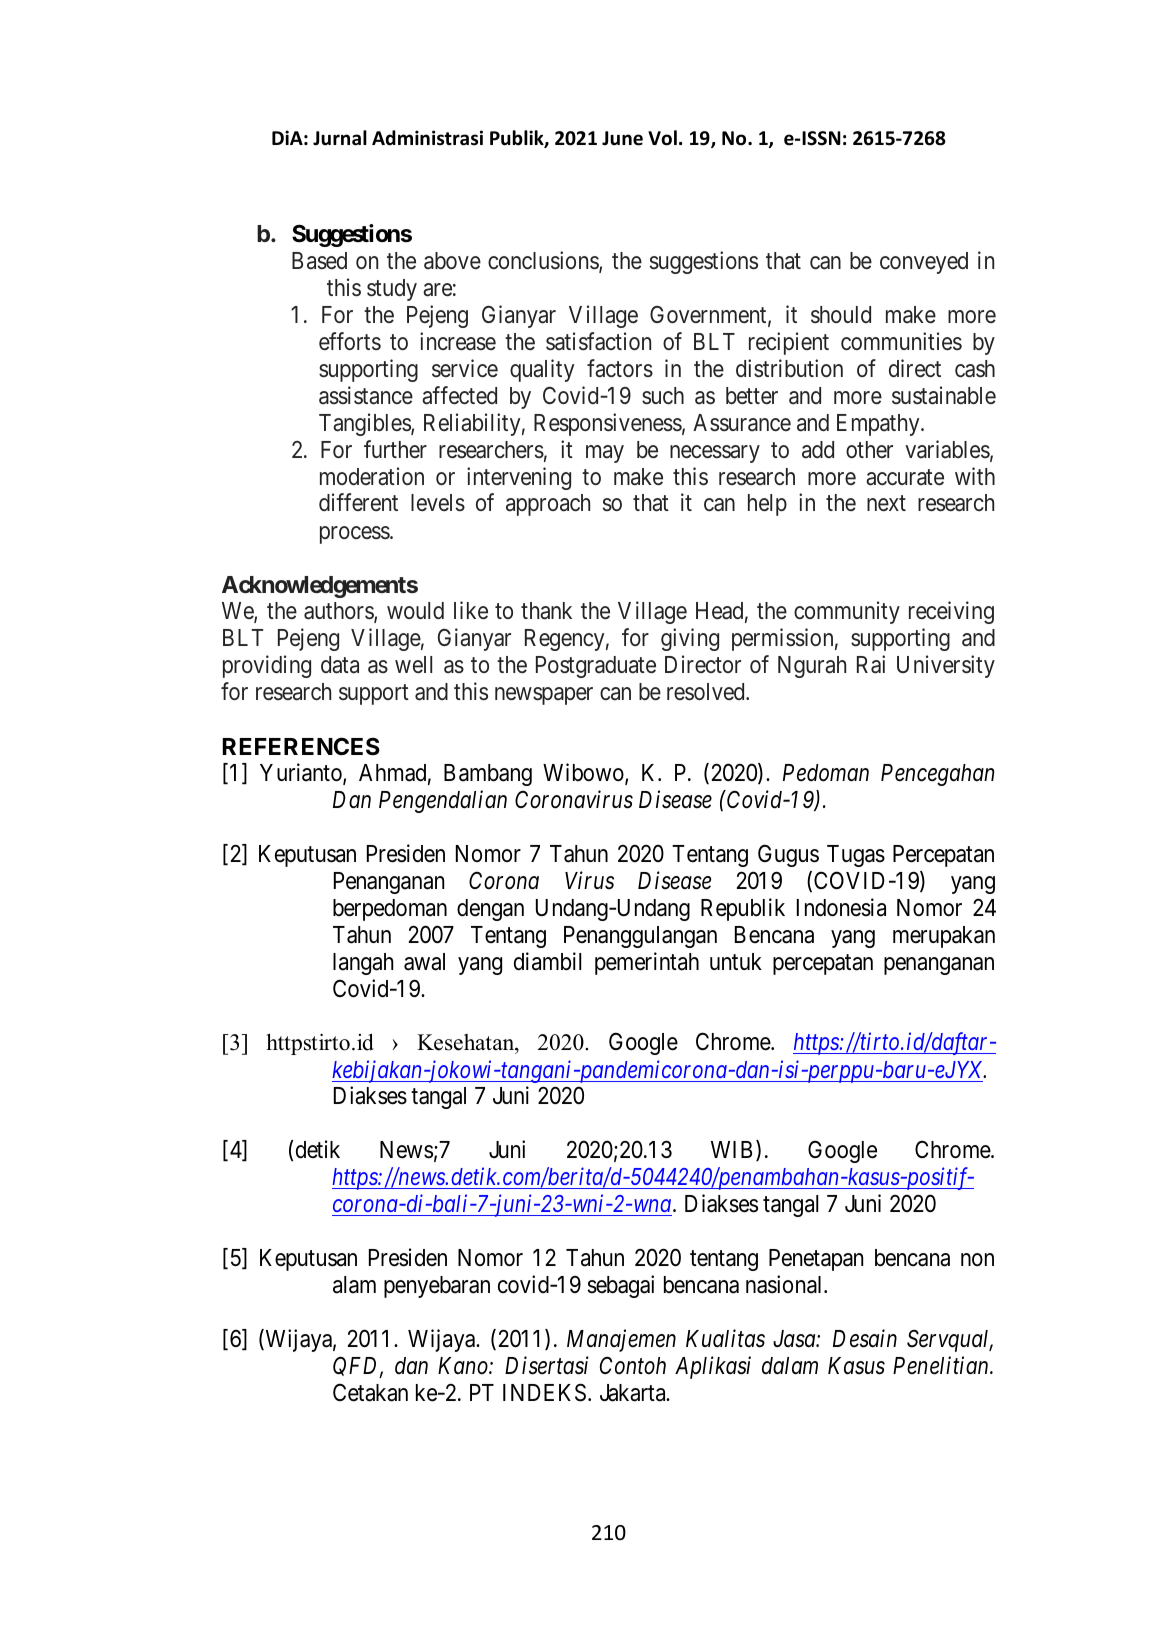 Image resolution: width=1162 pixels, height=1644 pixels. Describe the element at coordinates (596, 667) in the image. I see `Postgraduate` at that location.
